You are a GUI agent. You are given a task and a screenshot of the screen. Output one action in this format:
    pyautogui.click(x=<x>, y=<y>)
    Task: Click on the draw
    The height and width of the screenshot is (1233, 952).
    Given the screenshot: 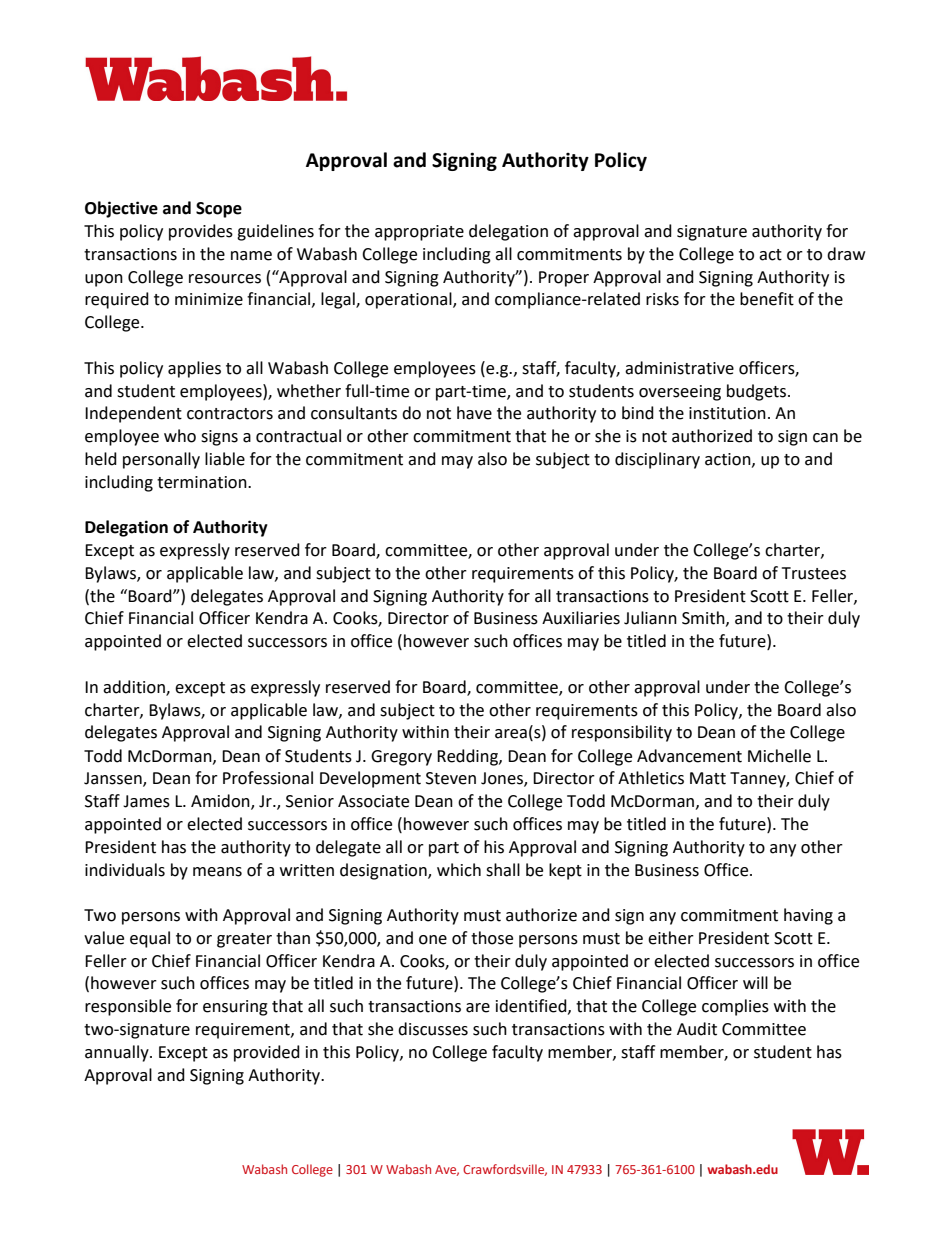 What is the action you would take?
    pyautogui.click(x=846, y=254)
